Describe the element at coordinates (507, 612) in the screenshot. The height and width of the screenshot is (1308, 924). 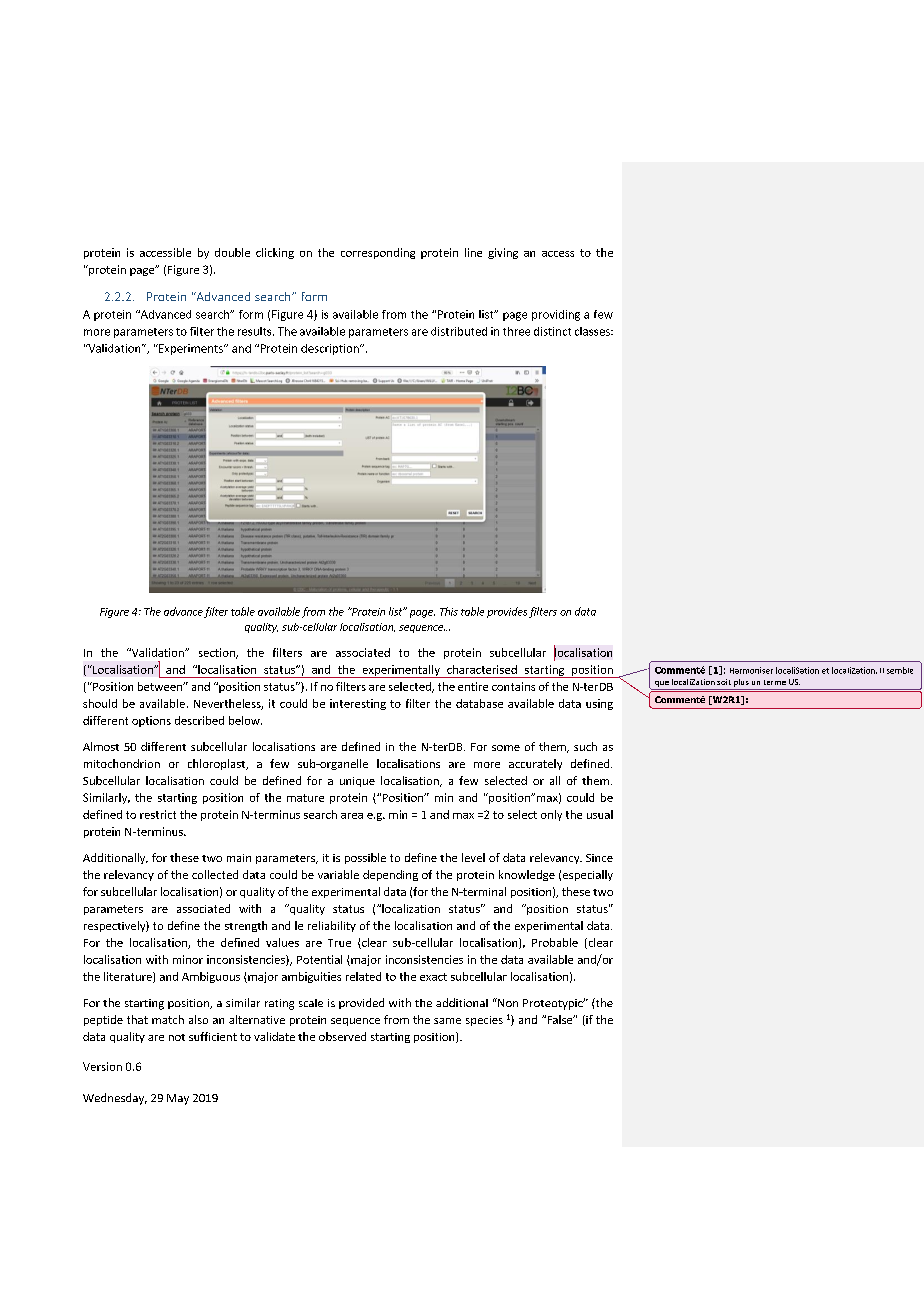
I see `provides` at that location.
